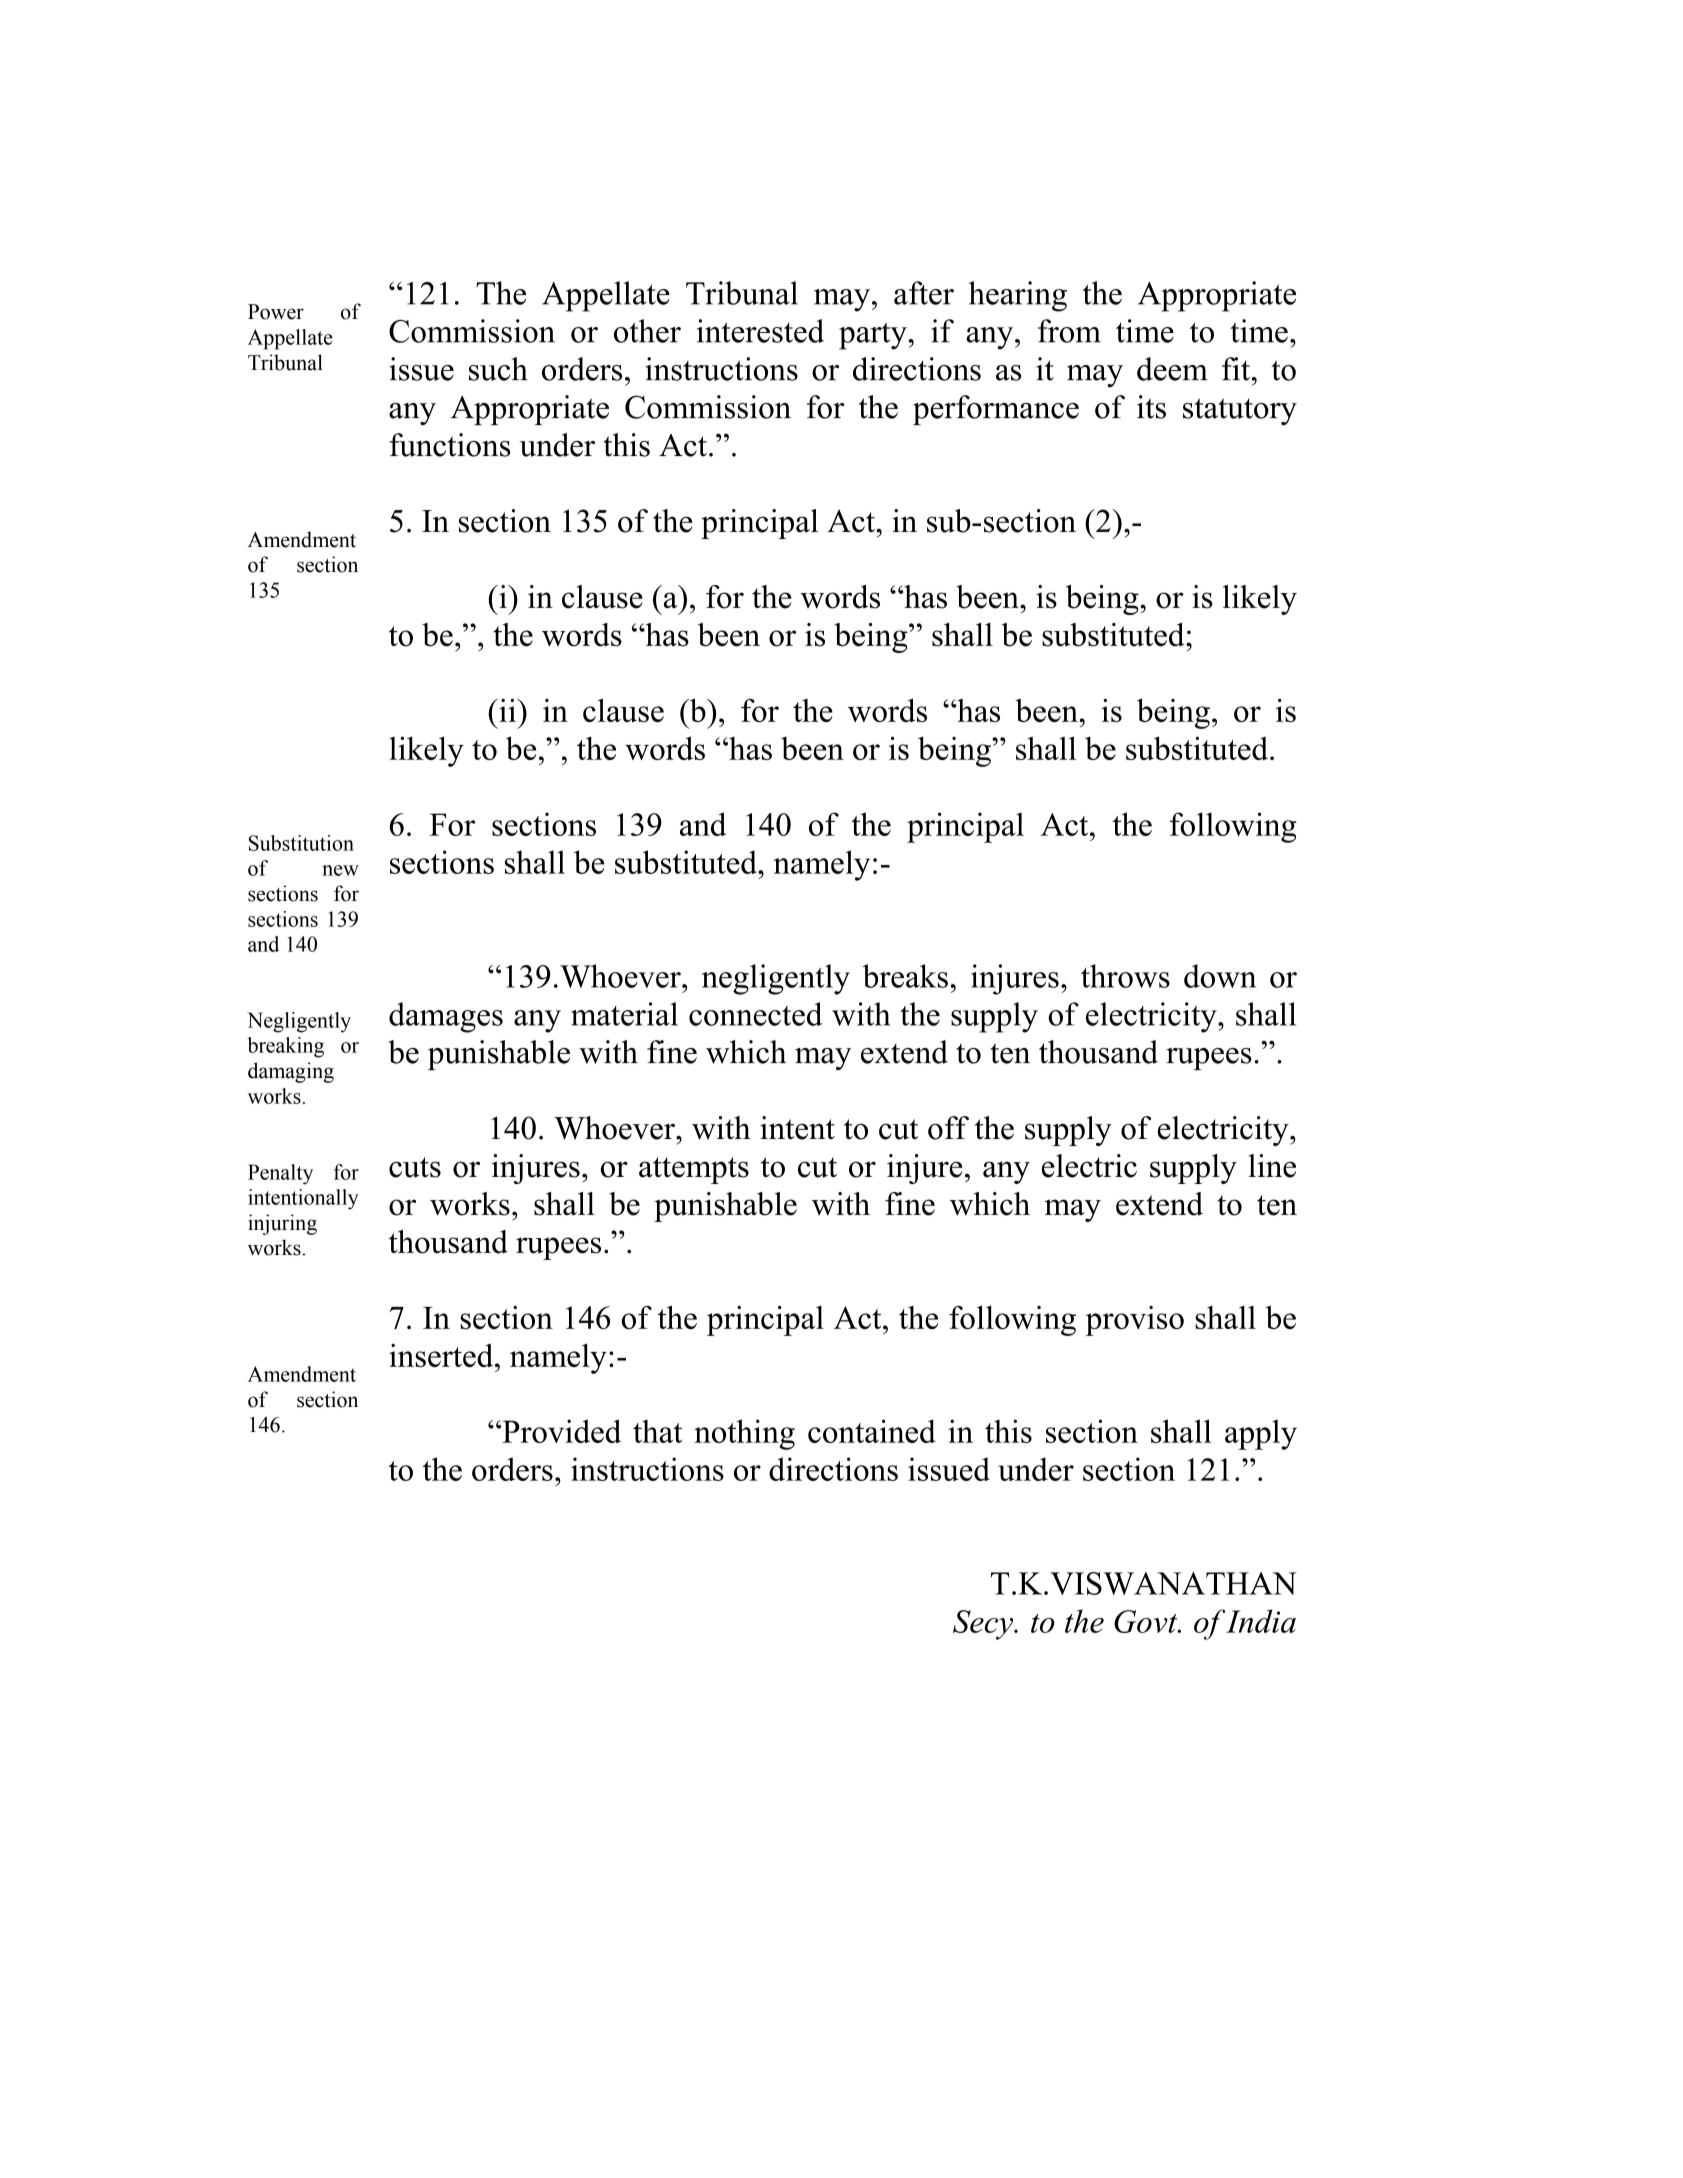 The height and width of the screenshot is (2178, 1683). Describe the element at coordinates (1125, 976) in the screenshot. I see `throws` at that location.
